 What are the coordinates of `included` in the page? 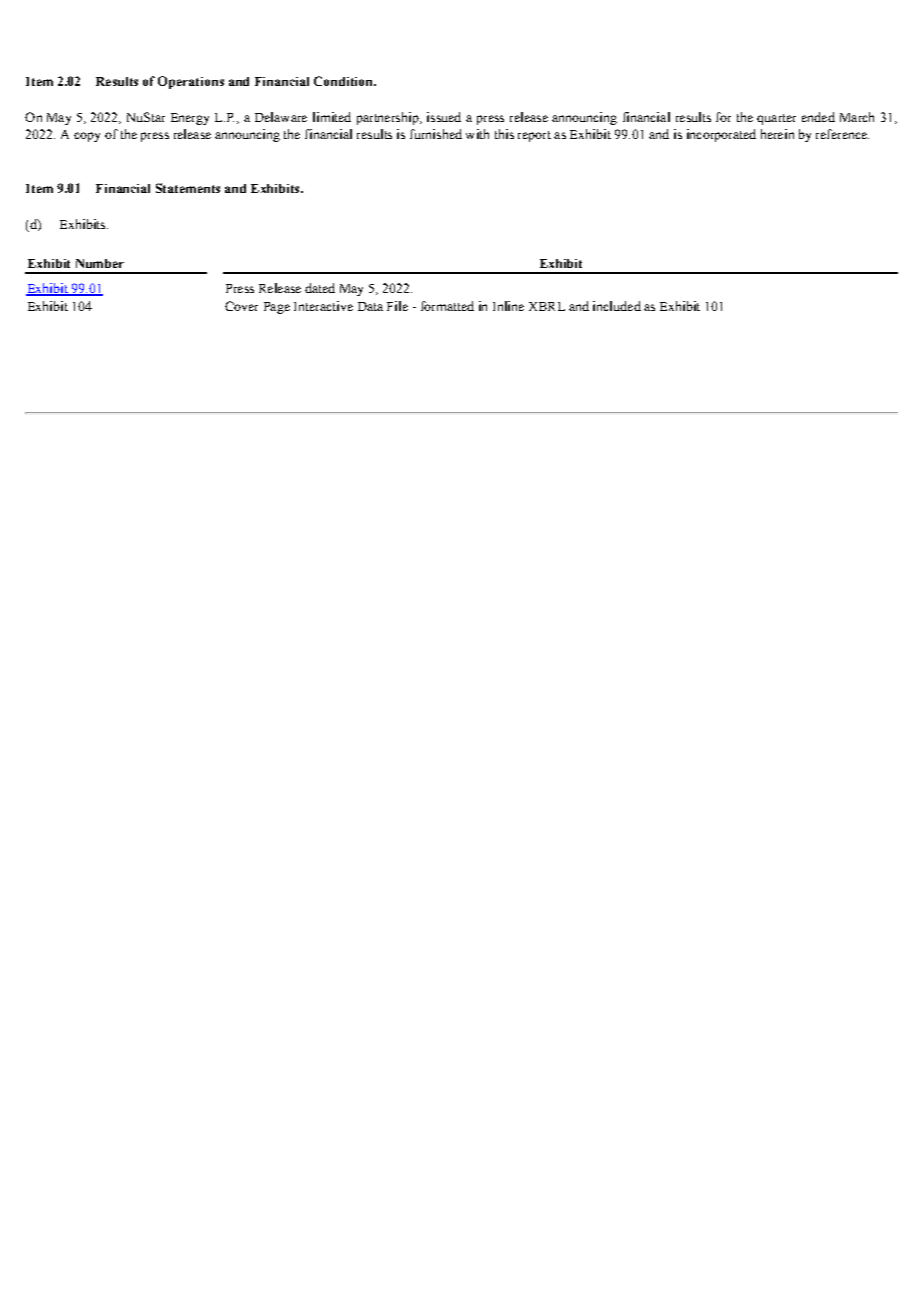 It's located at (617, 306).
